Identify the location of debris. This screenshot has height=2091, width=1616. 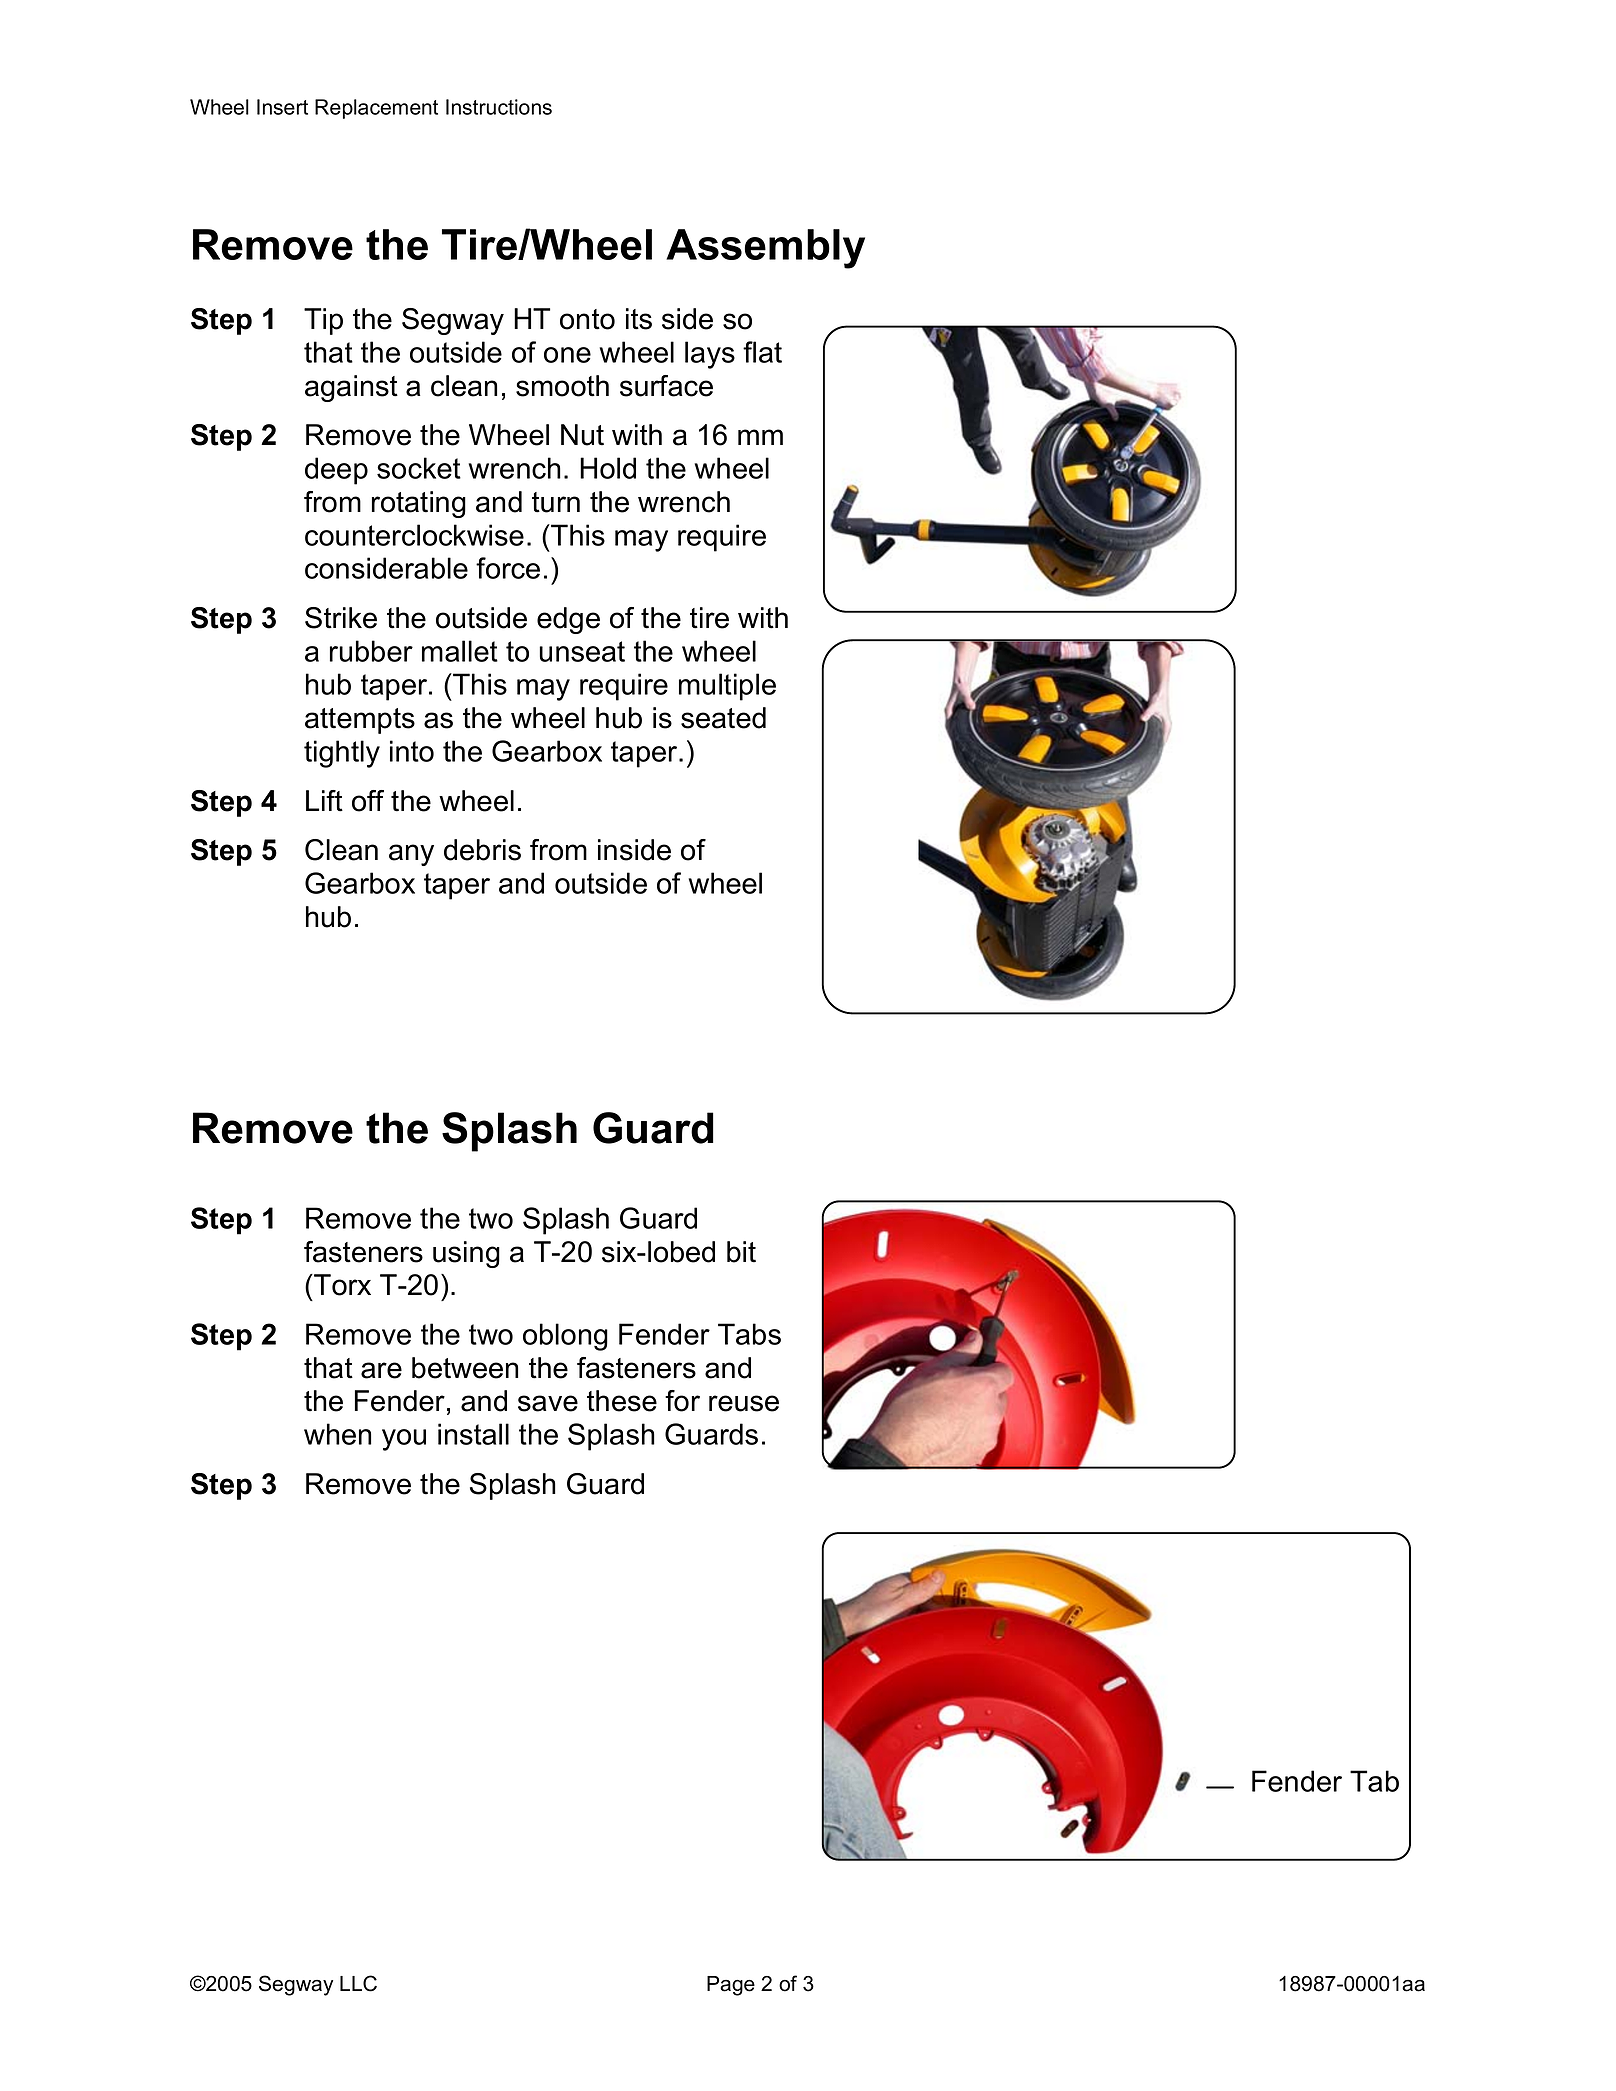
(482, 850).
